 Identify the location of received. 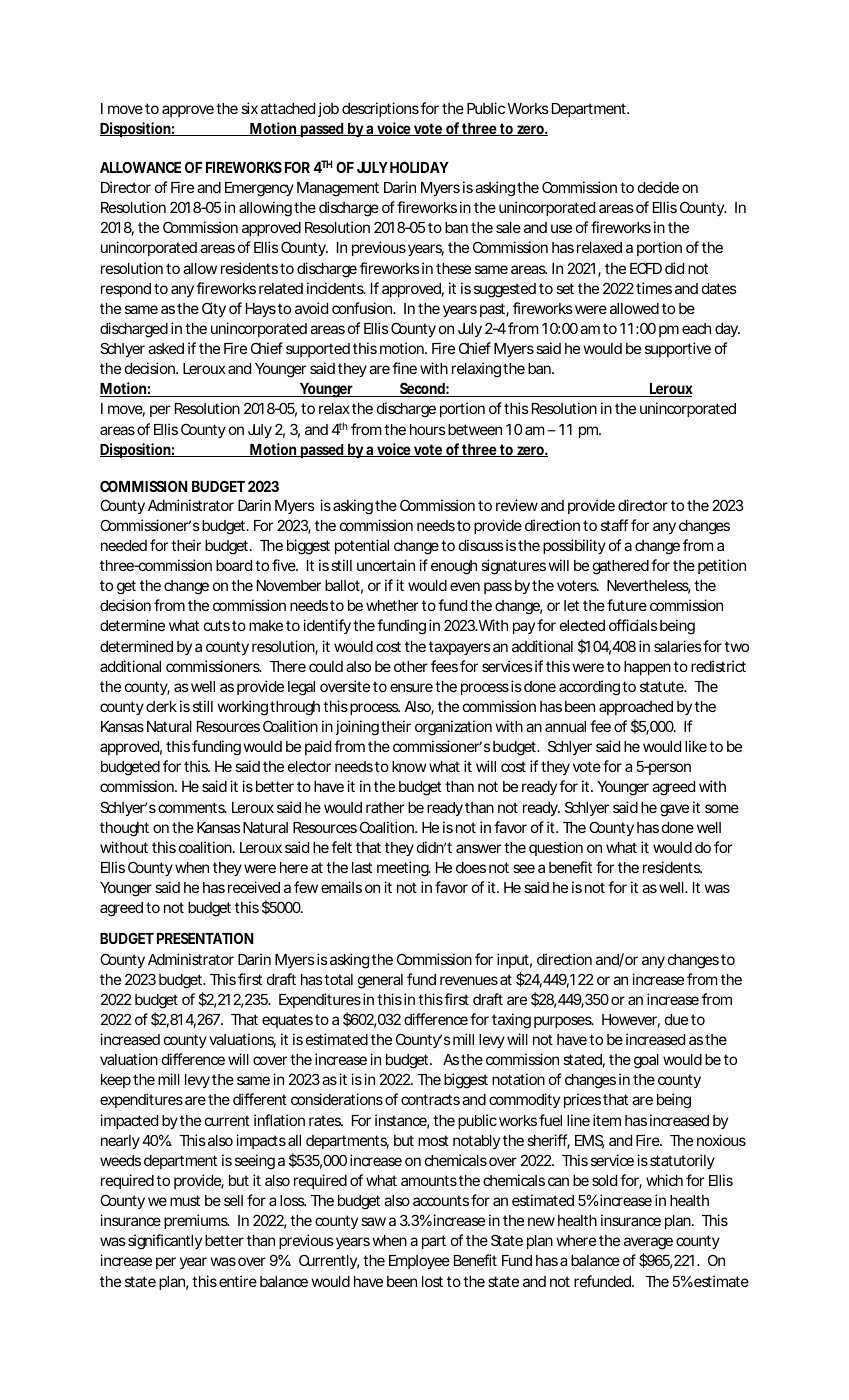
(254, 887).
